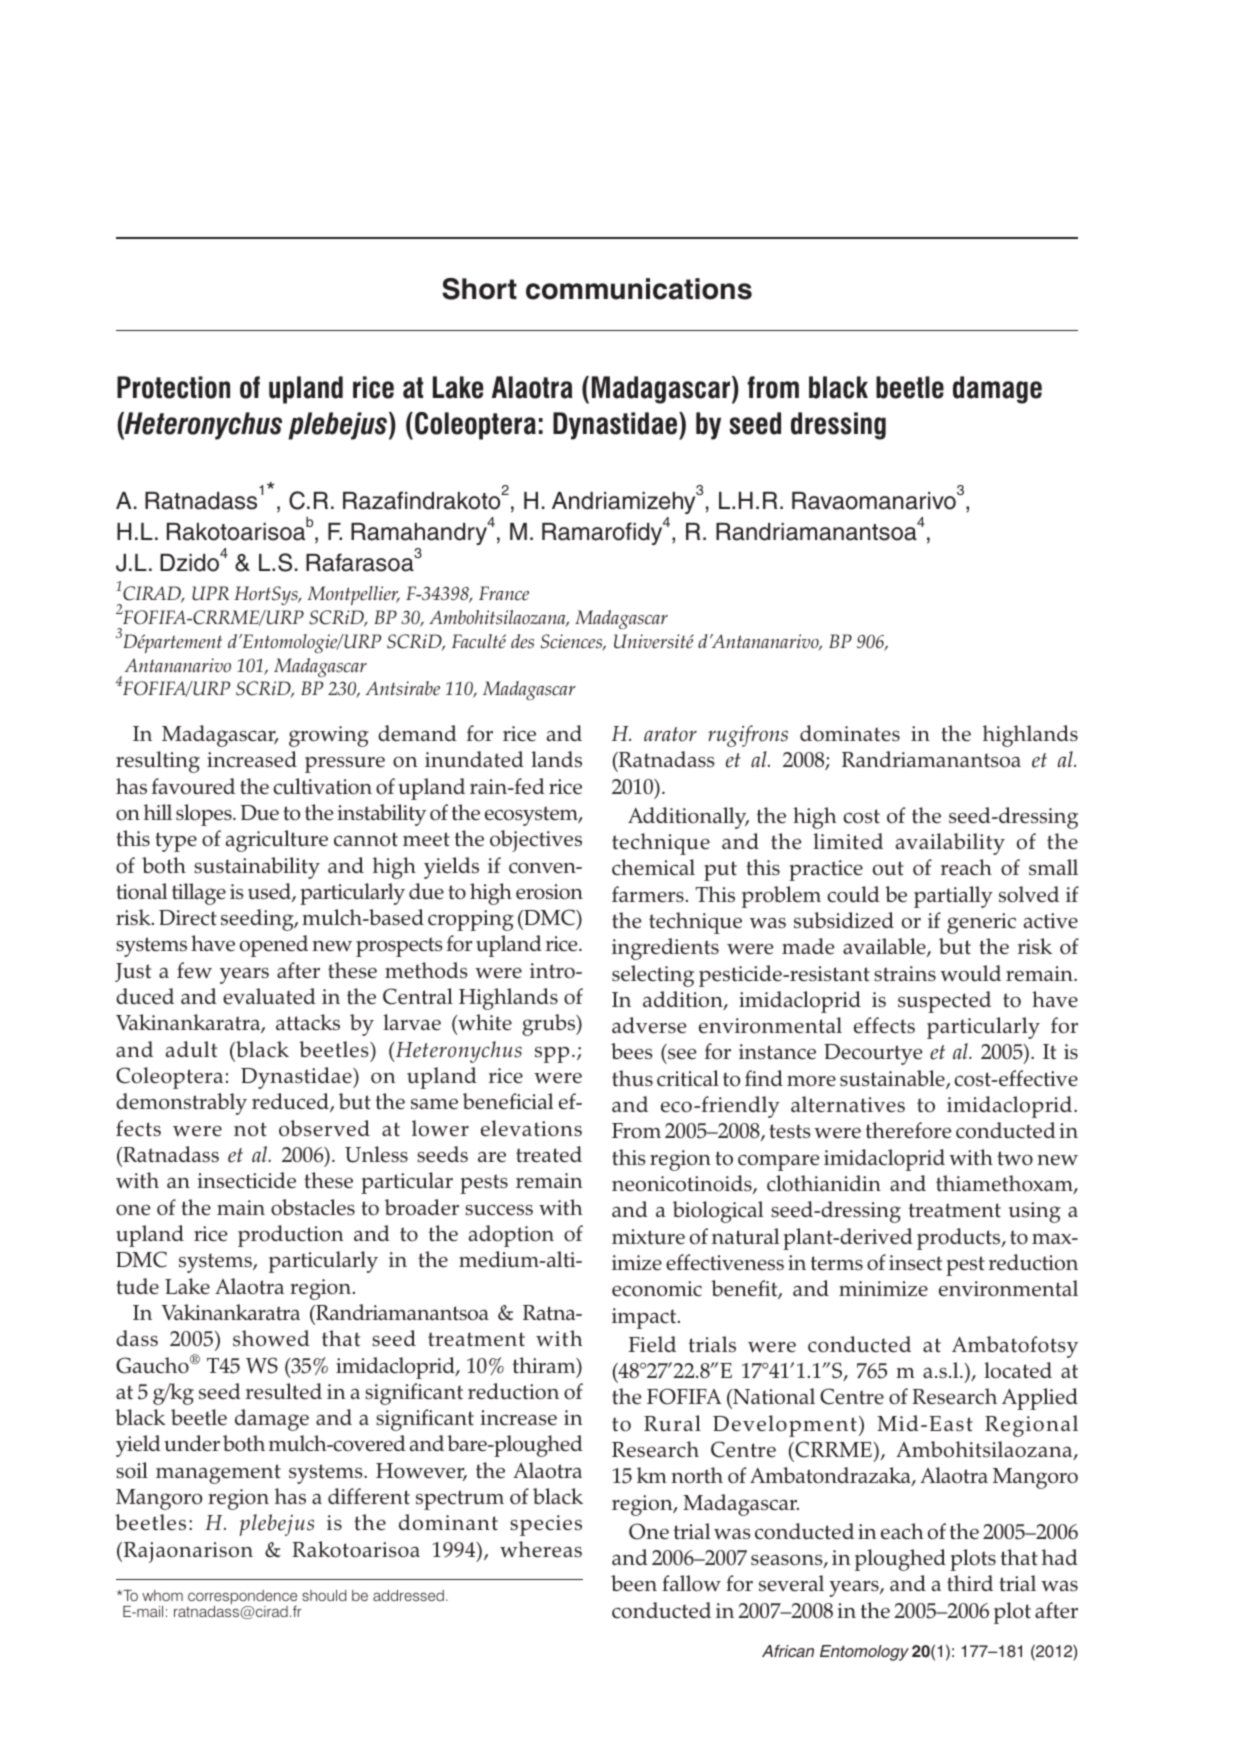  I want to click on des, so click(522, 641).
